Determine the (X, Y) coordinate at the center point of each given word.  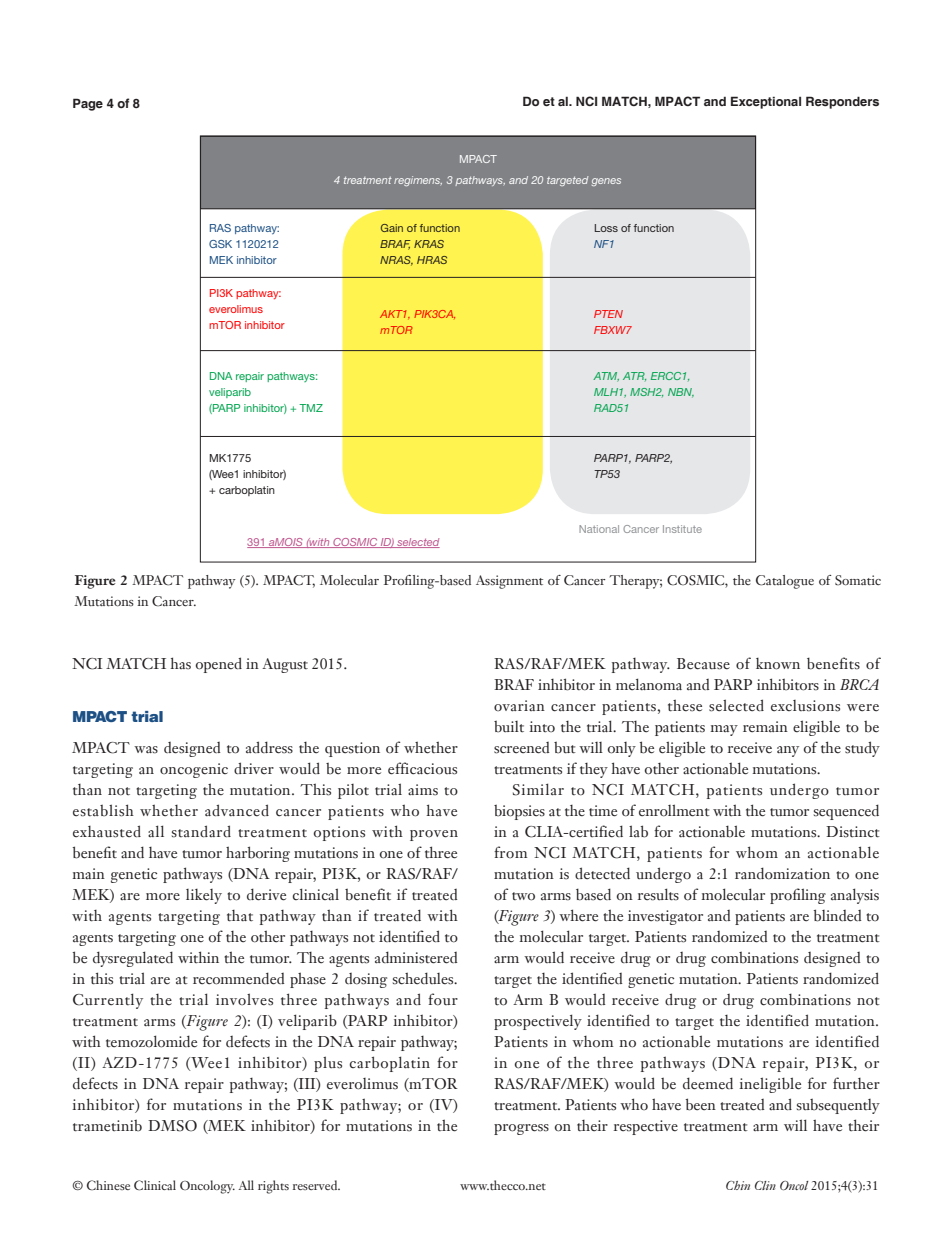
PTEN (608, 314)
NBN (681, 393)
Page (88, 104)
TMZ (311, 408)
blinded (837, 915)
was (146, 750)
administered (416, 957)
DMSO (172, 1126)
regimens (418, 181)
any (788, 751)
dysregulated (133, 959)
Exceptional (766, 102)
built (509, 727)
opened (219, 665)
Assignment (509, 582)
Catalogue (785, 582)
